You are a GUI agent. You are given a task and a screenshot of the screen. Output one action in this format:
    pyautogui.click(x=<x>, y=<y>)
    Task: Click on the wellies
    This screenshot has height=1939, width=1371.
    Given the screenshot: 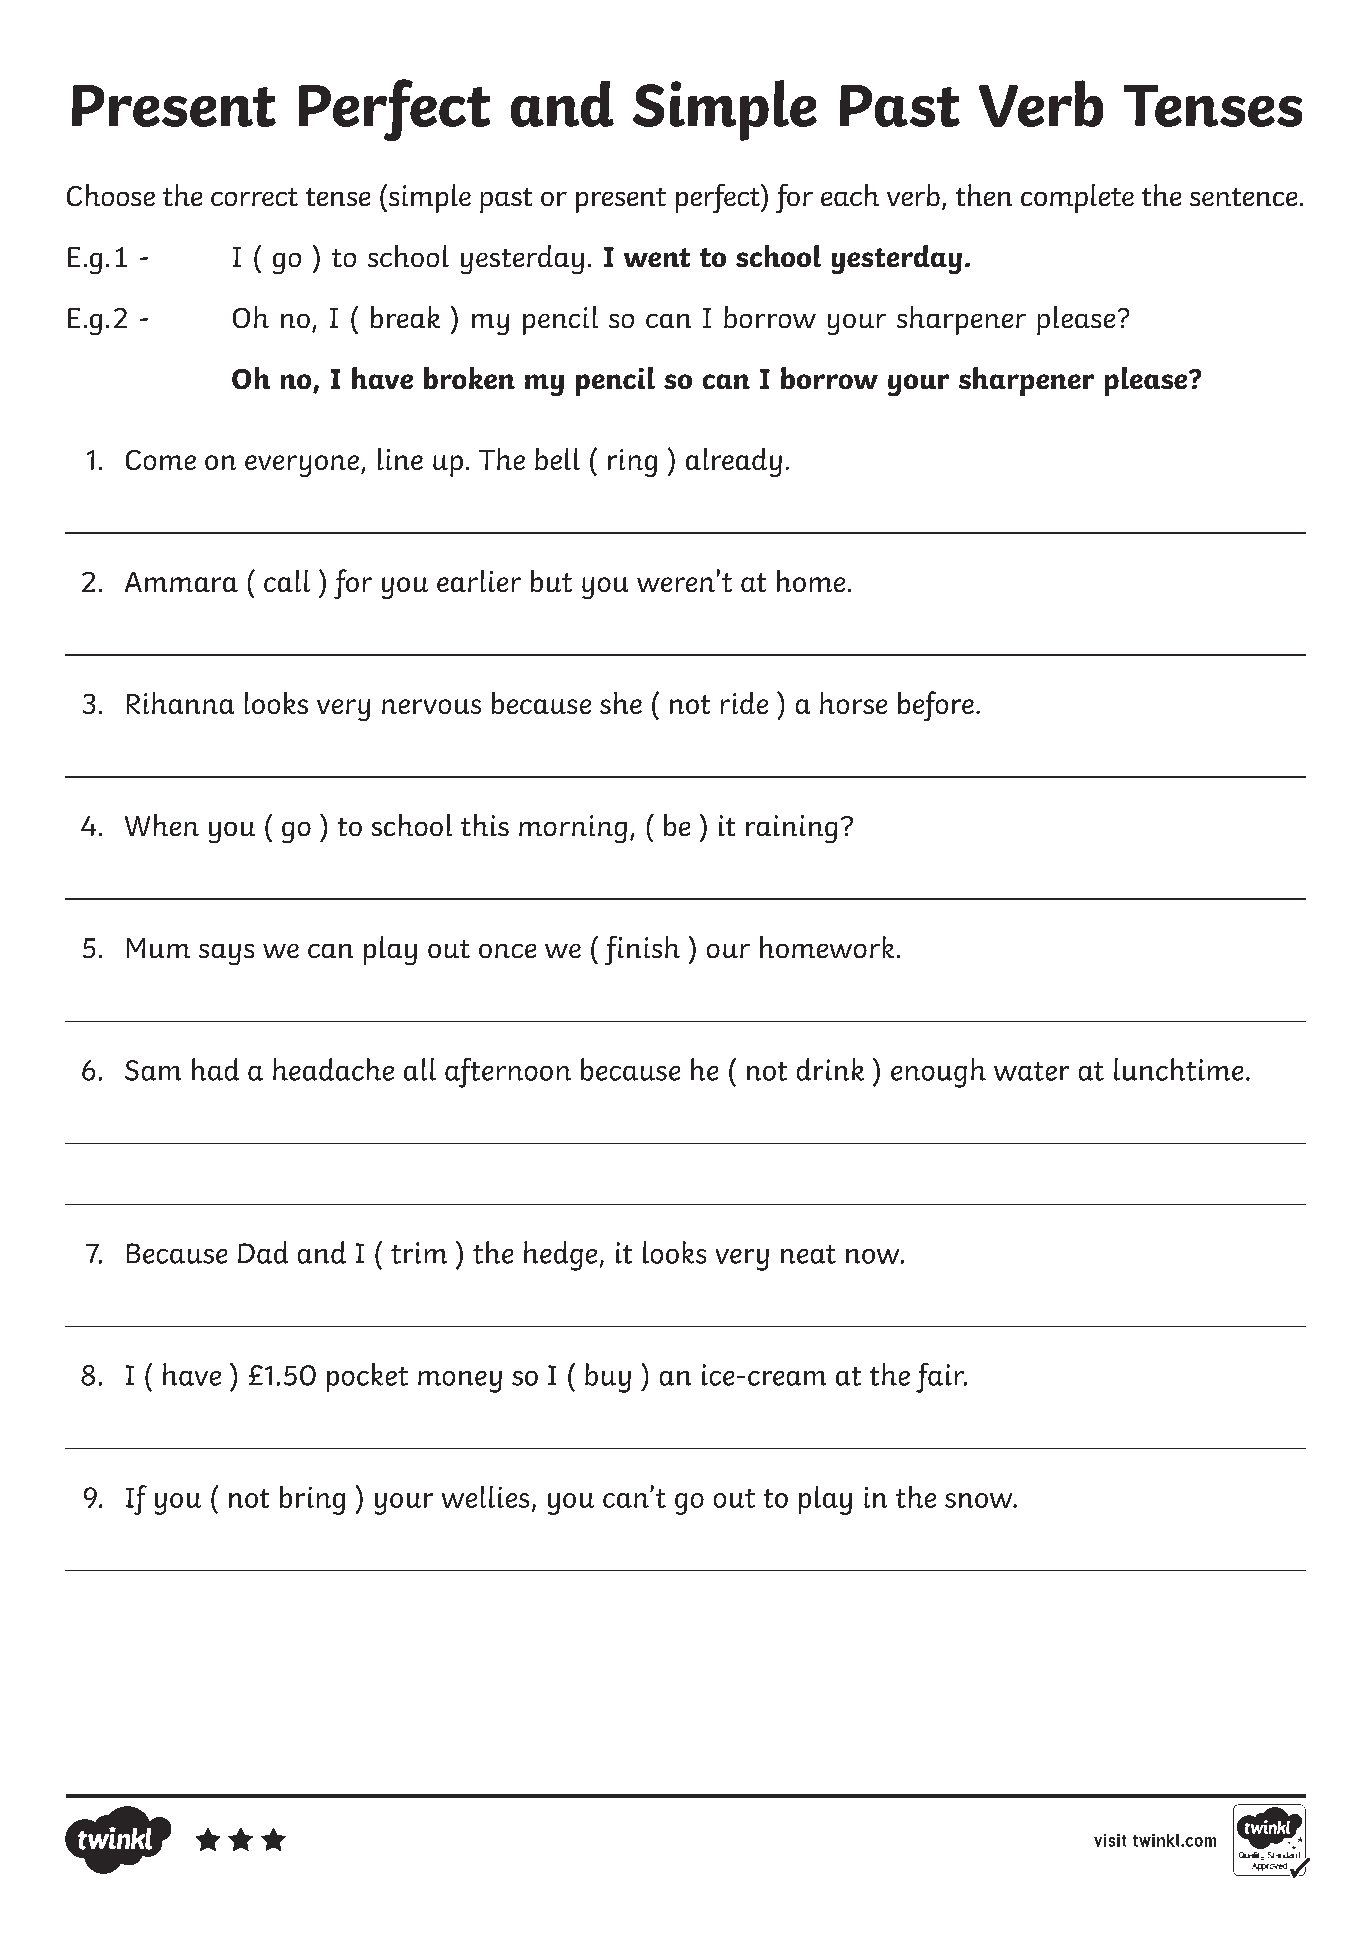 What is the action you would take?
    pyautogui.click(x=485, y=1497)
